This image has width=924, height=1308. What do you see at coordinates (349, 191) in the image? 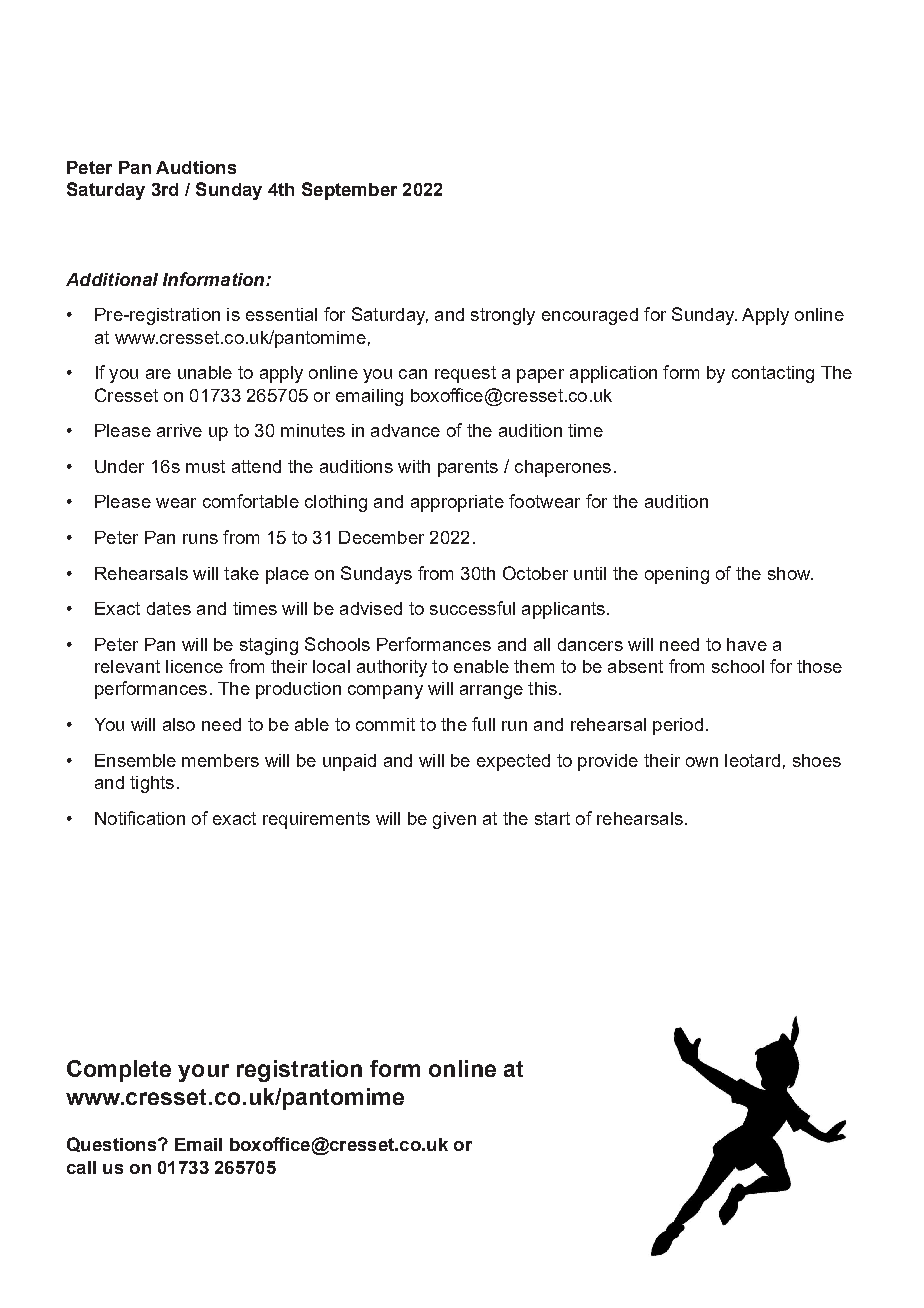
I see `September` at bounding box center [349, 191].
